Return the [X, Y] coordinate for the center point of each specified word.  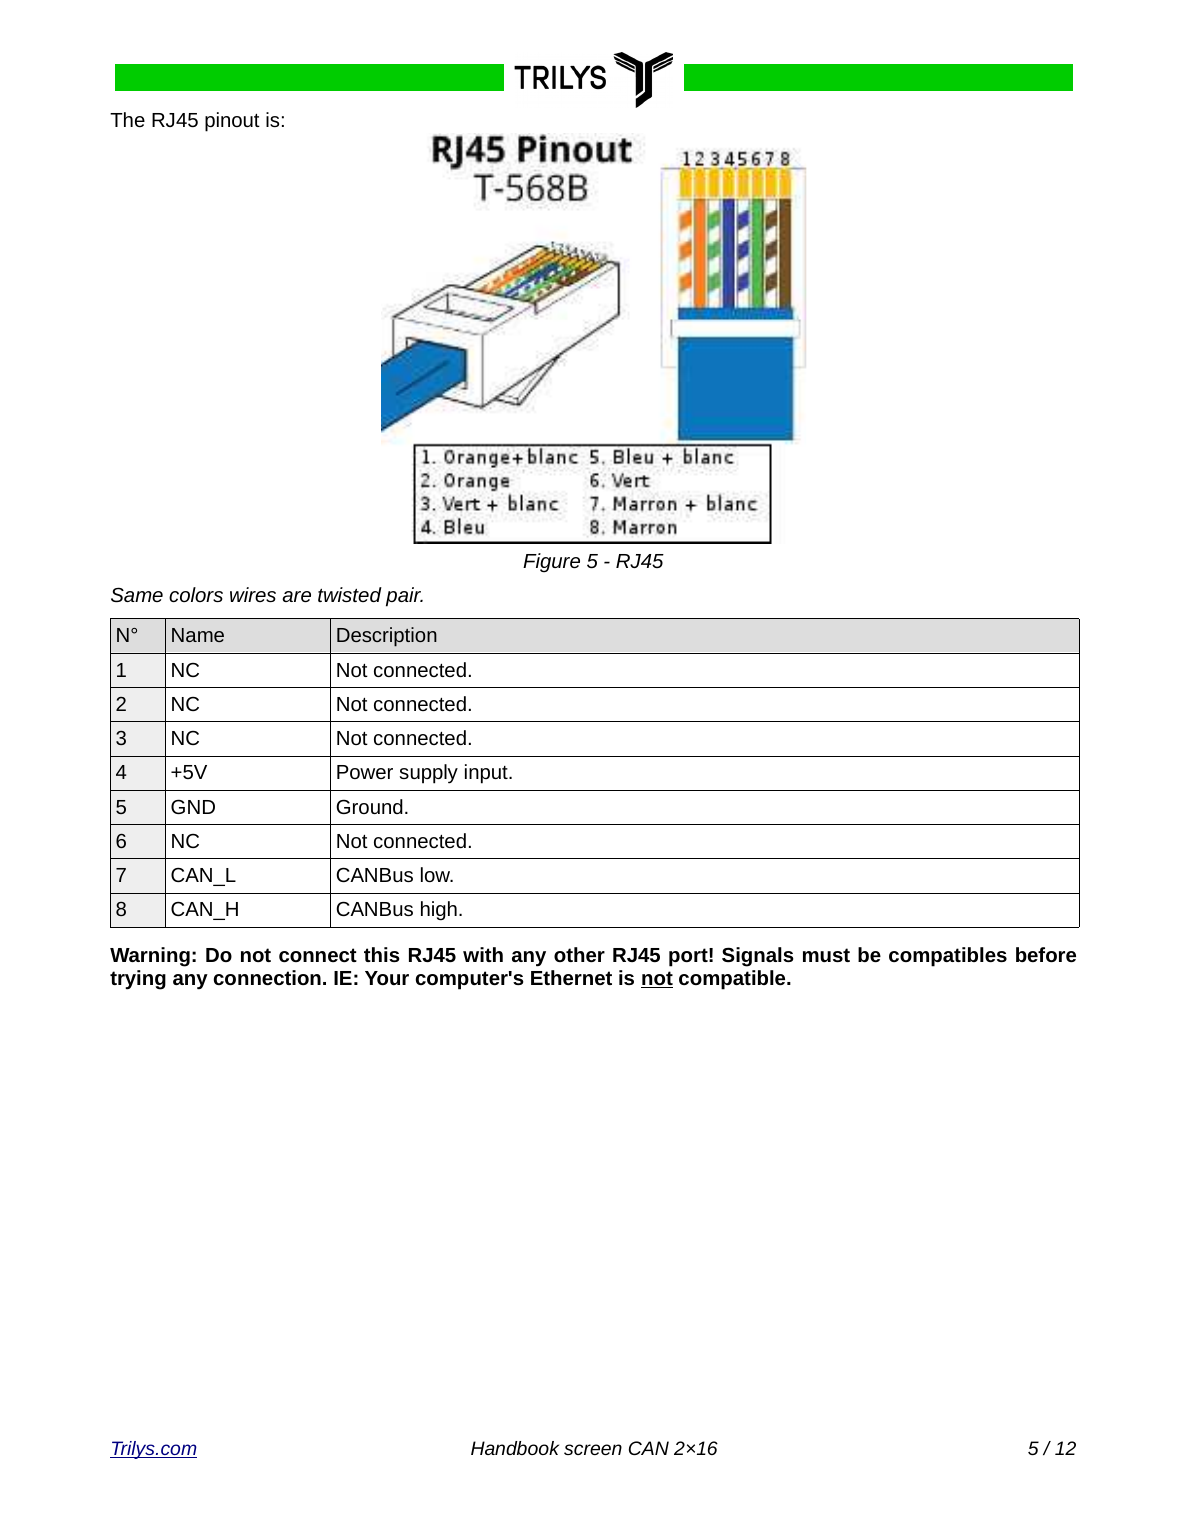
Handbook [515, 1448]
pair [404, 597]
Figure [551, 563]
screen [593, 1449]
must [826, 955]
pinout [232, 122]
